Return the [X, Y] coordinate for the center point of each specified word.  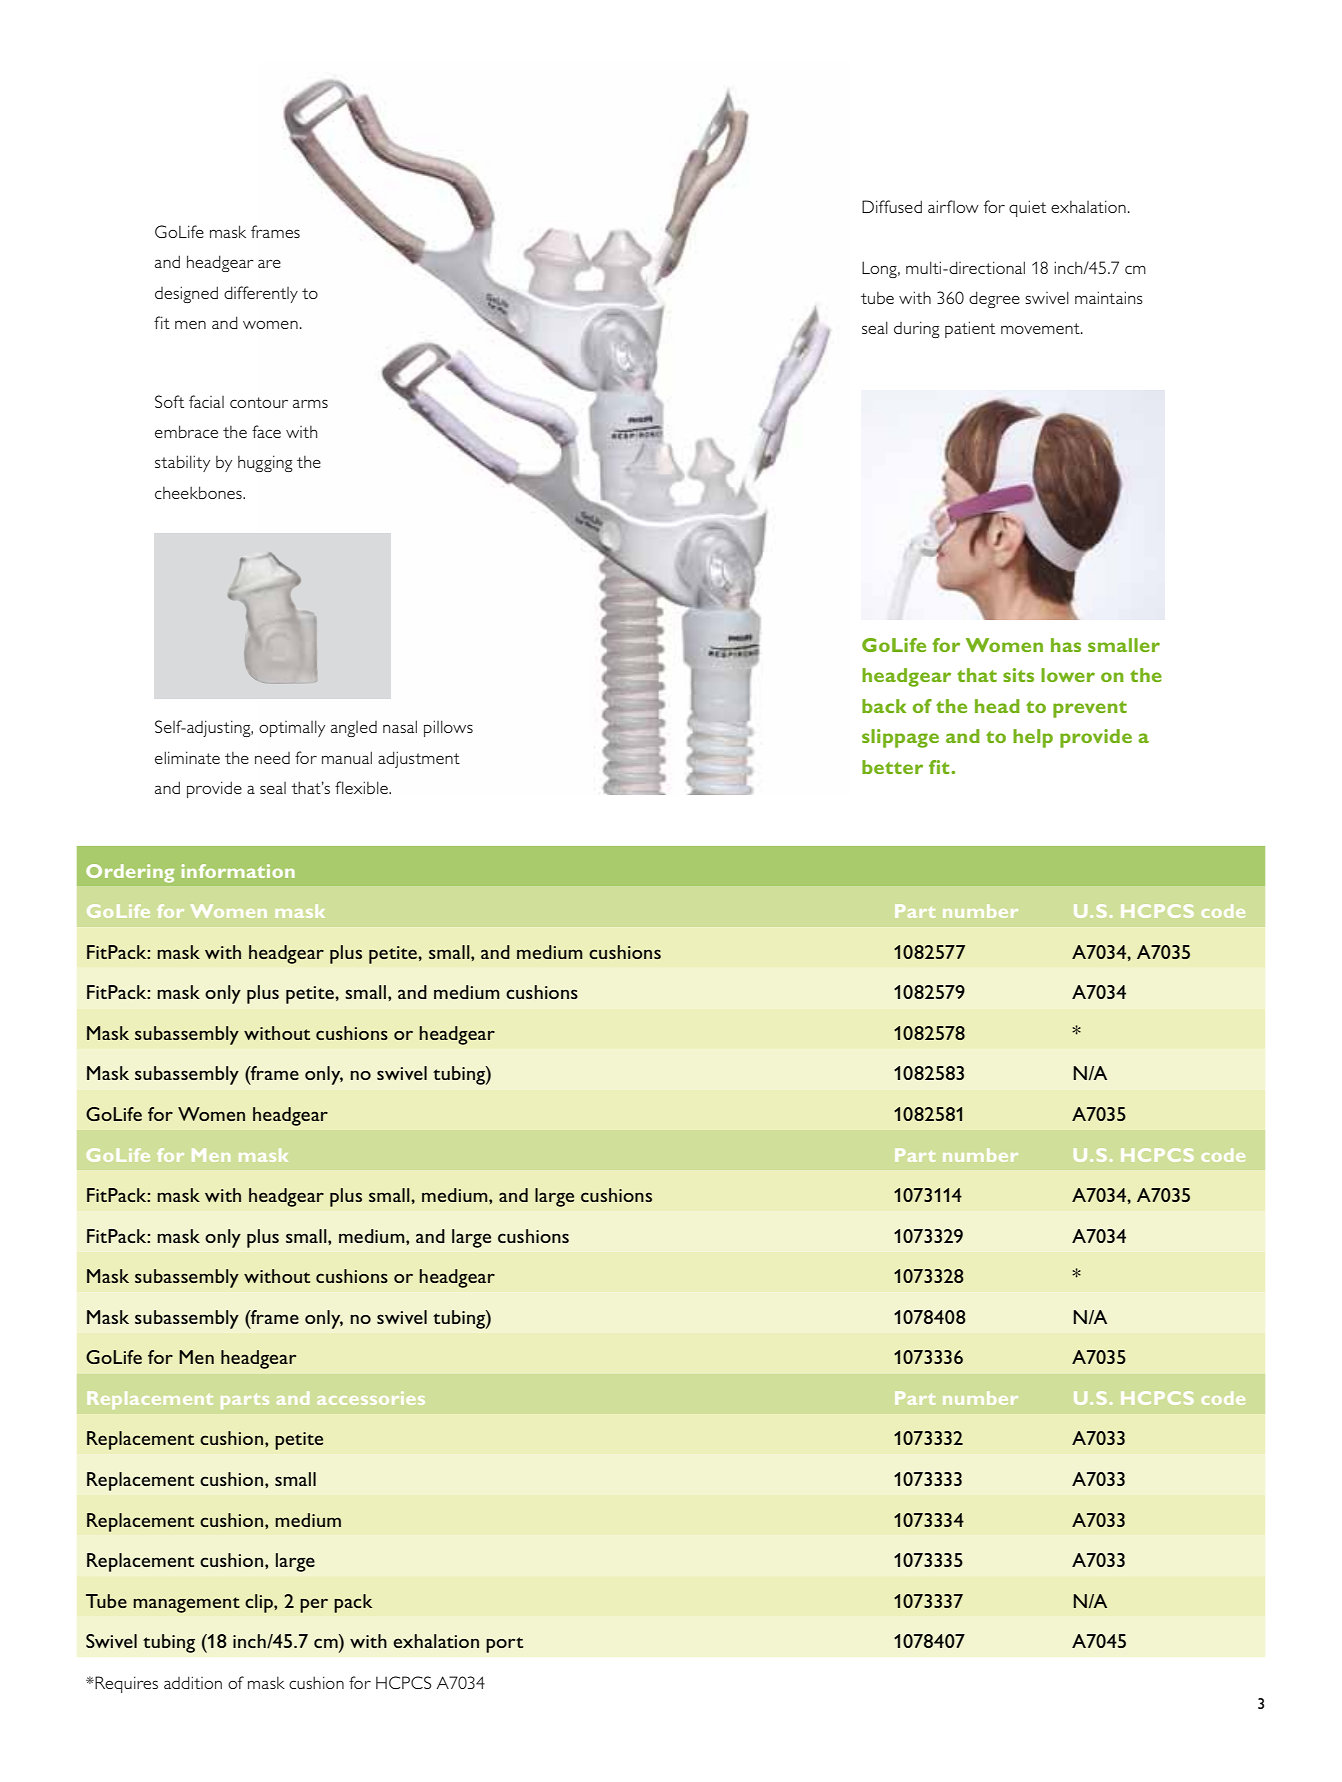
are [269, 263]
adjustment [419, 759]
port [504, 1645]
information [238, 871]
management [186, 1605]
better [892, 767]
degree [994, 299]
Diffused [892, 206]
